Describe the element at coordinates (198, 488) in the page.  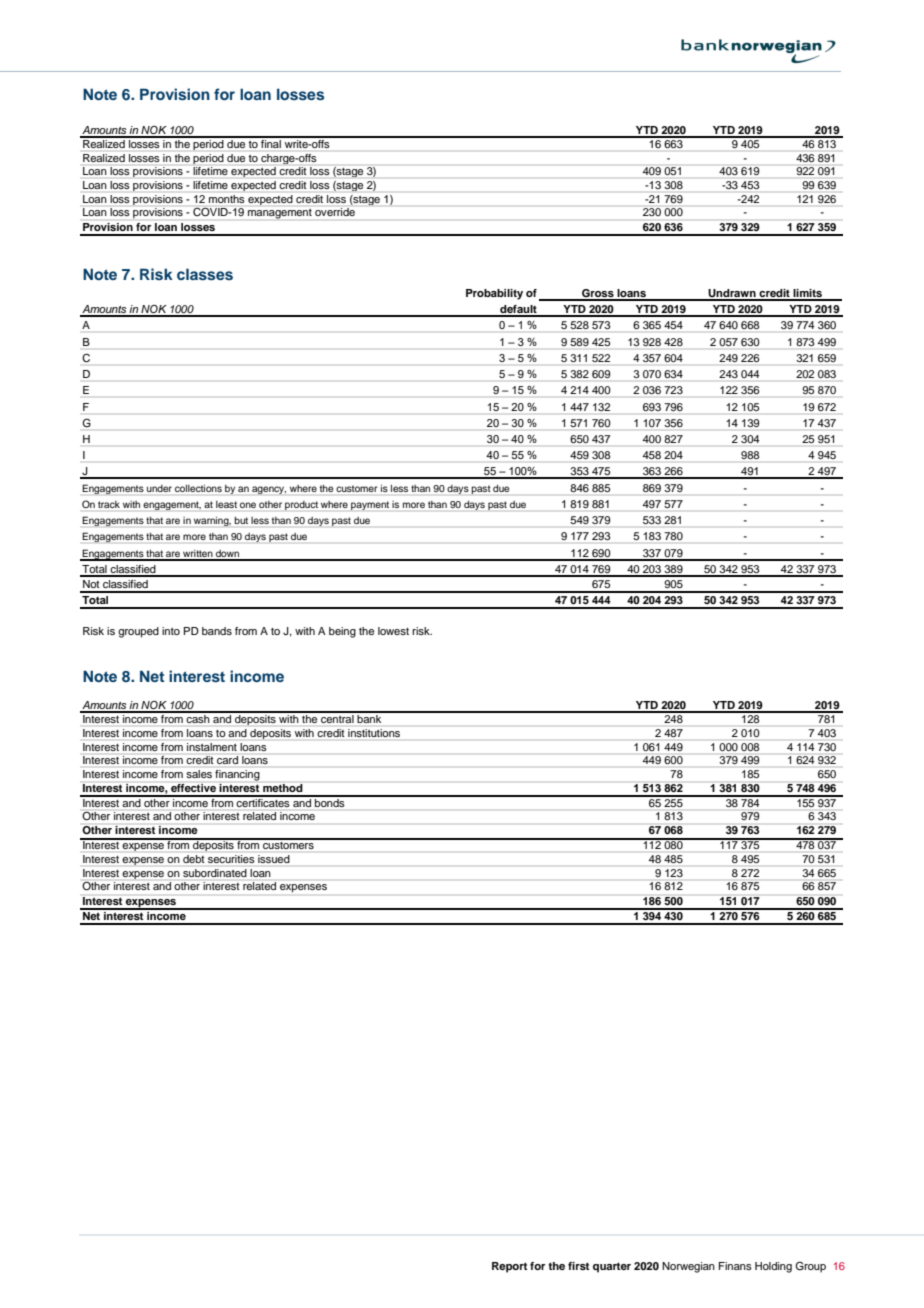
I see `collections` at that location.
